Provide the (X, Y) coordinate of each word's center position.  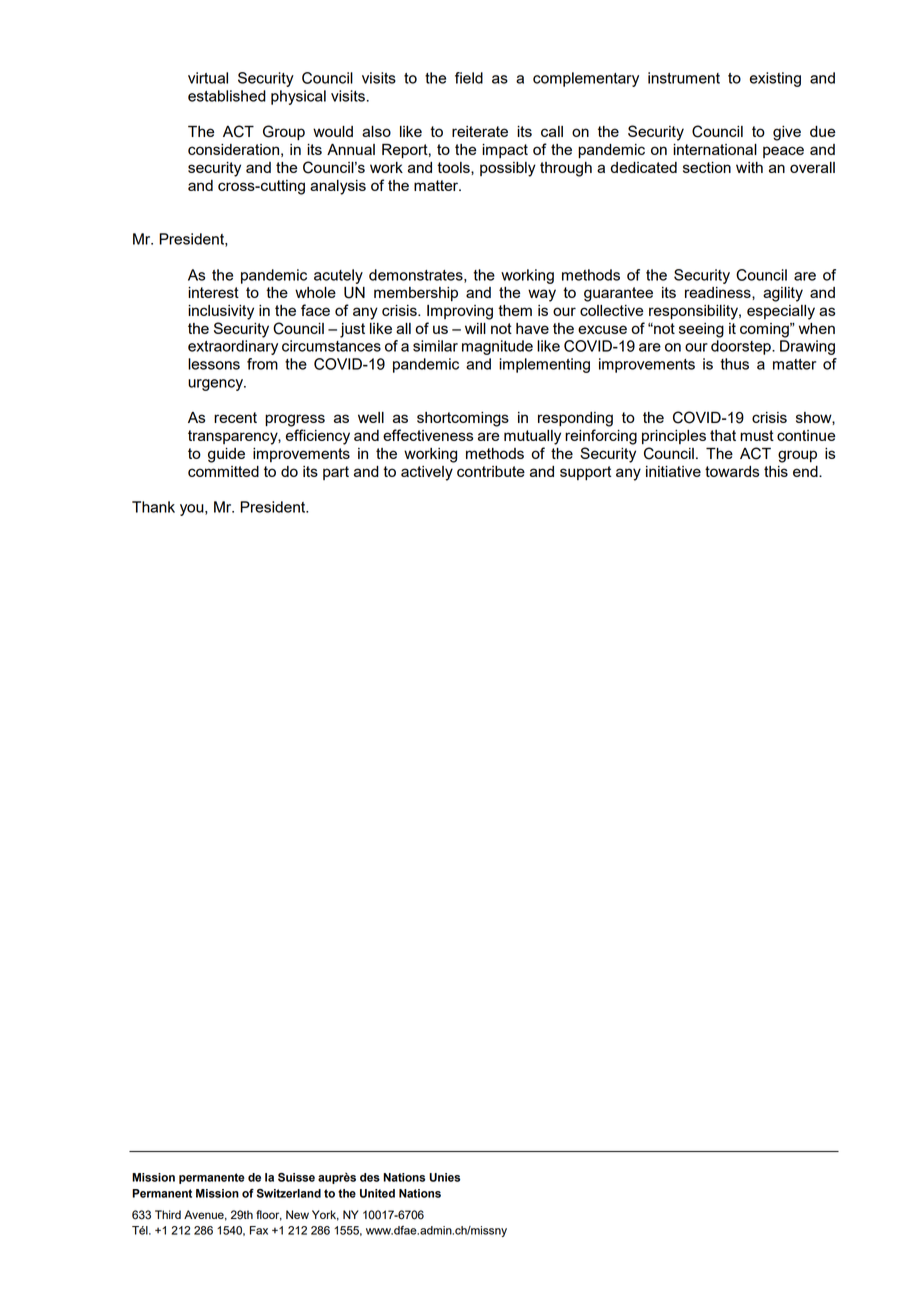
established (227, 96)
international (715, 149)
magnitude (497, 347)
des (370, 1177)
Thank (153, 507)
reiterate (480, 131)
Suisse (296, 1177)
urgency (216, 385)
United (377, 1193)
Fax (259, 1230)
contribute (491, 471)
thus (734, 364)
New (297, 1214)
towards (732, 471)
